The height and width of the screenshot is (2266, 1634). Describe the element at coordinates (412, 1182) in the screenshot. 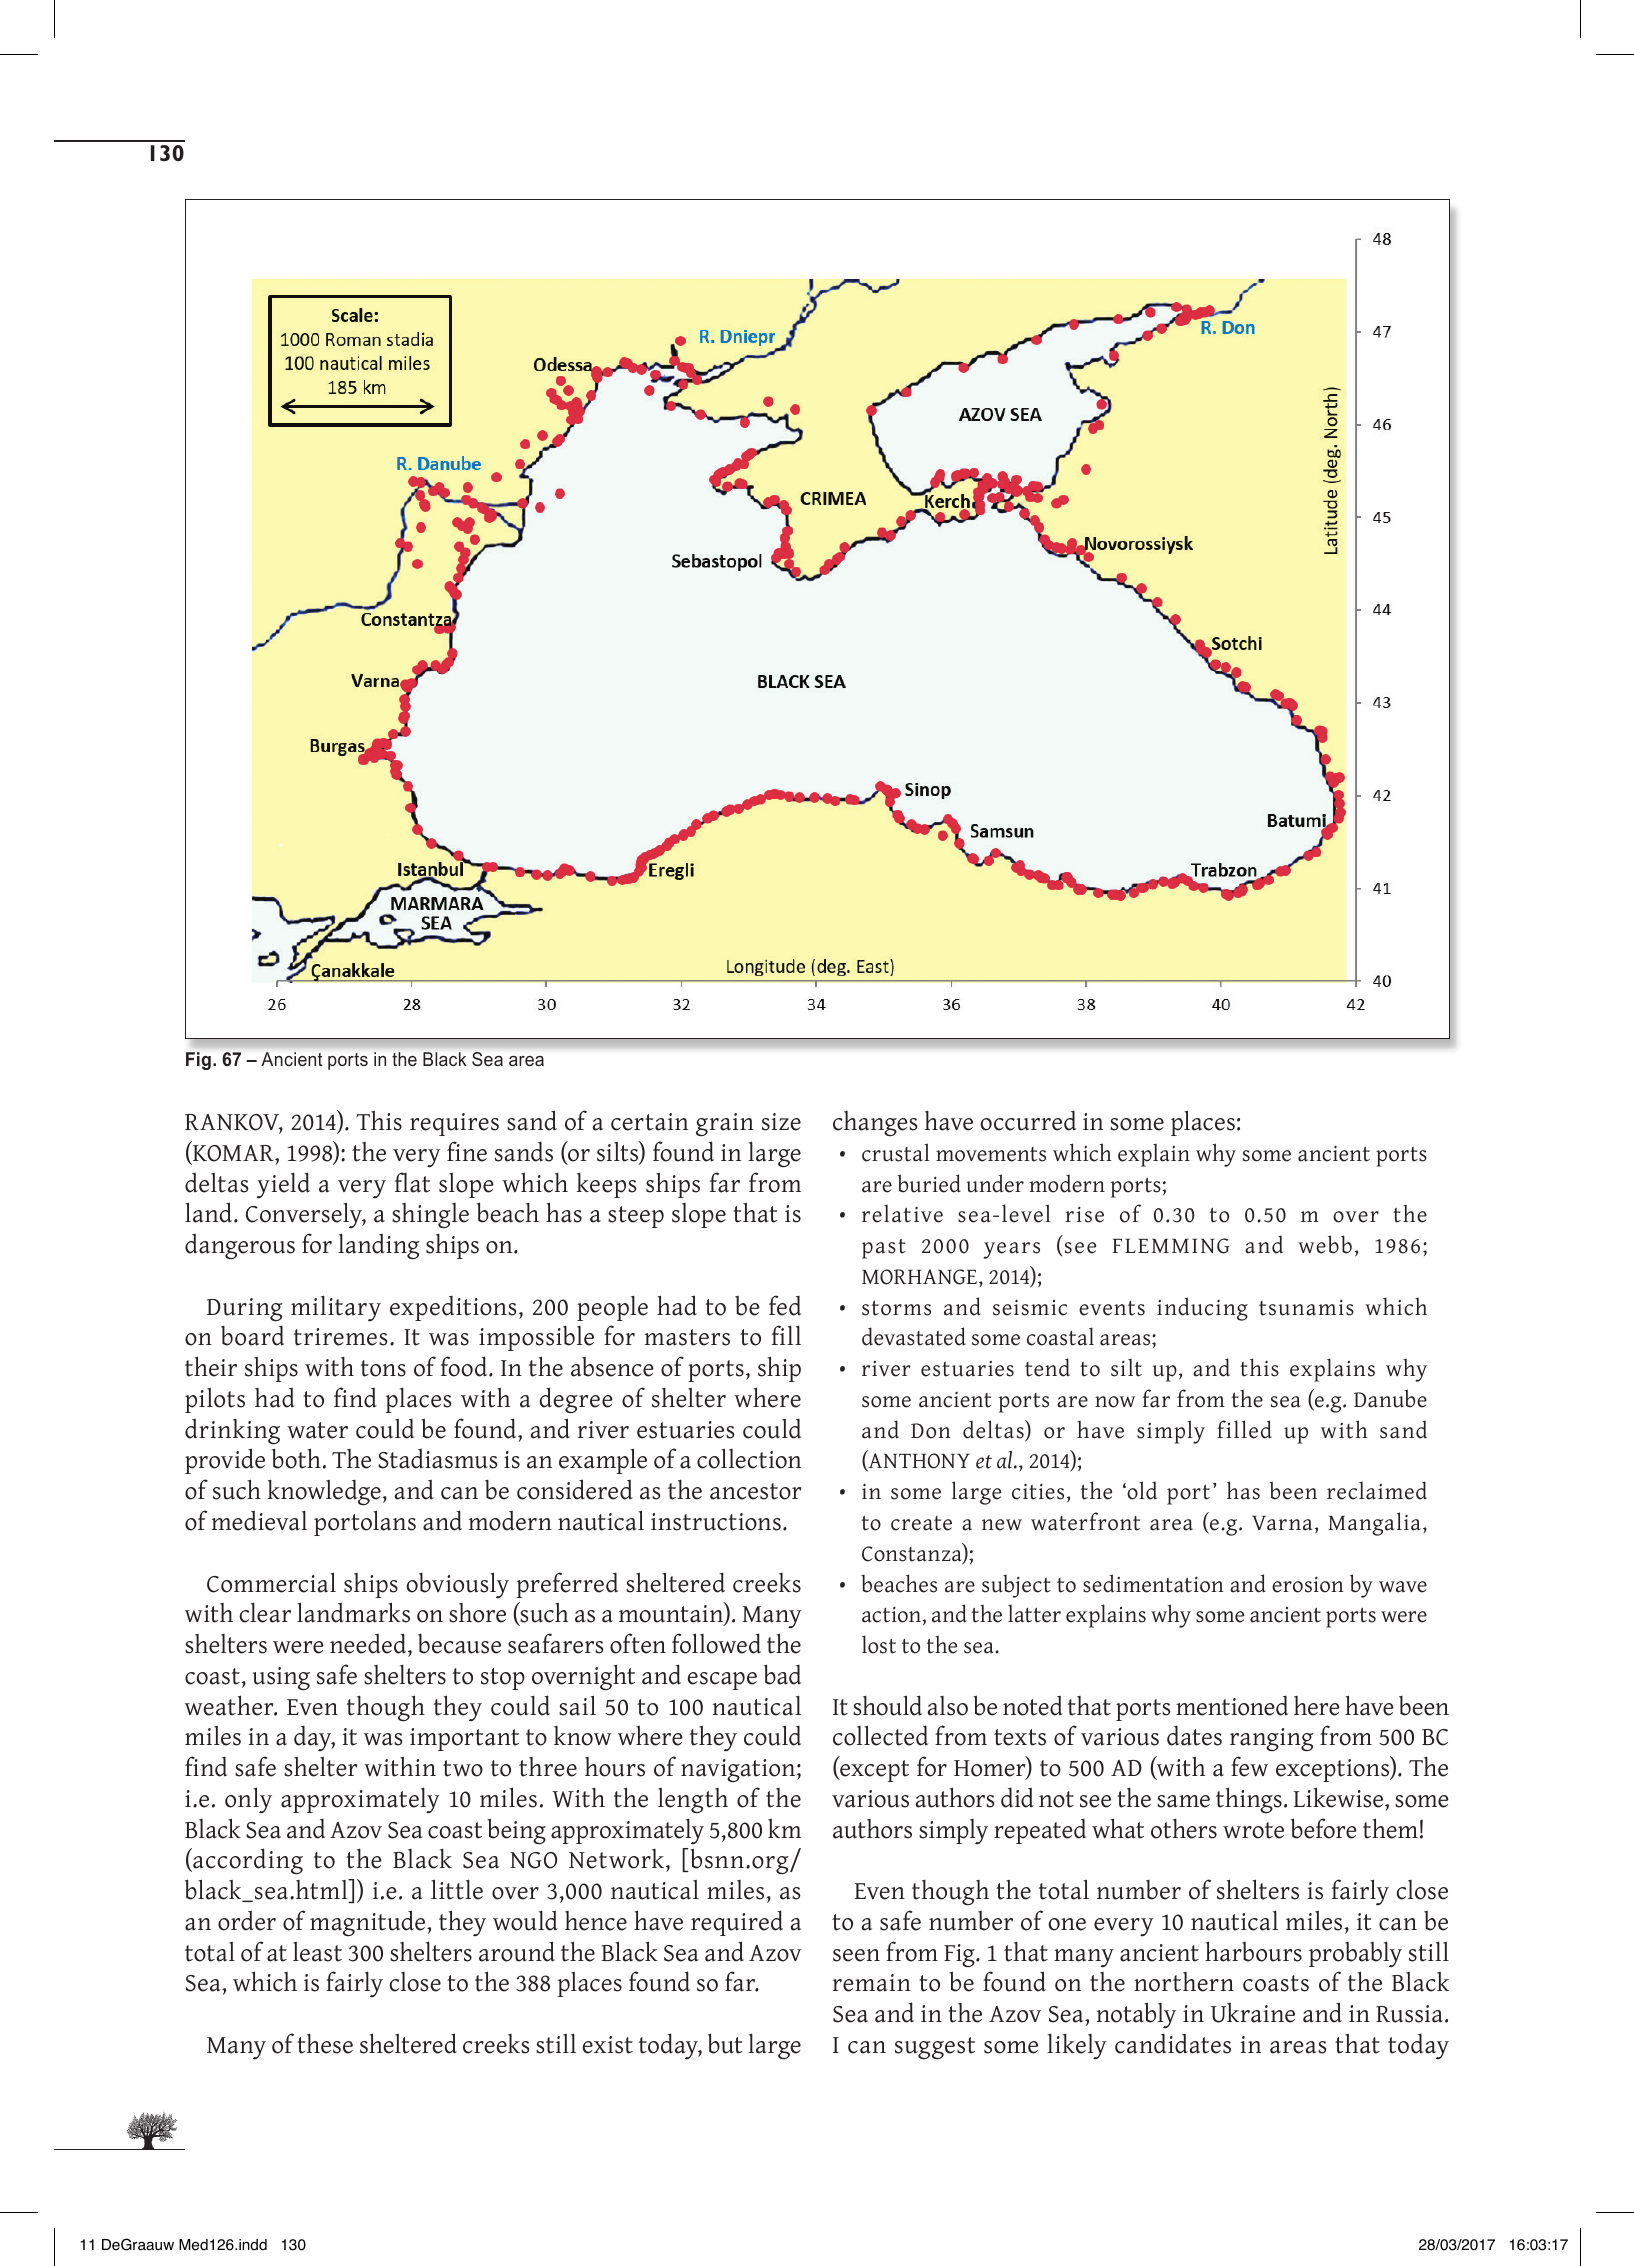

I see `flat` at that location.
